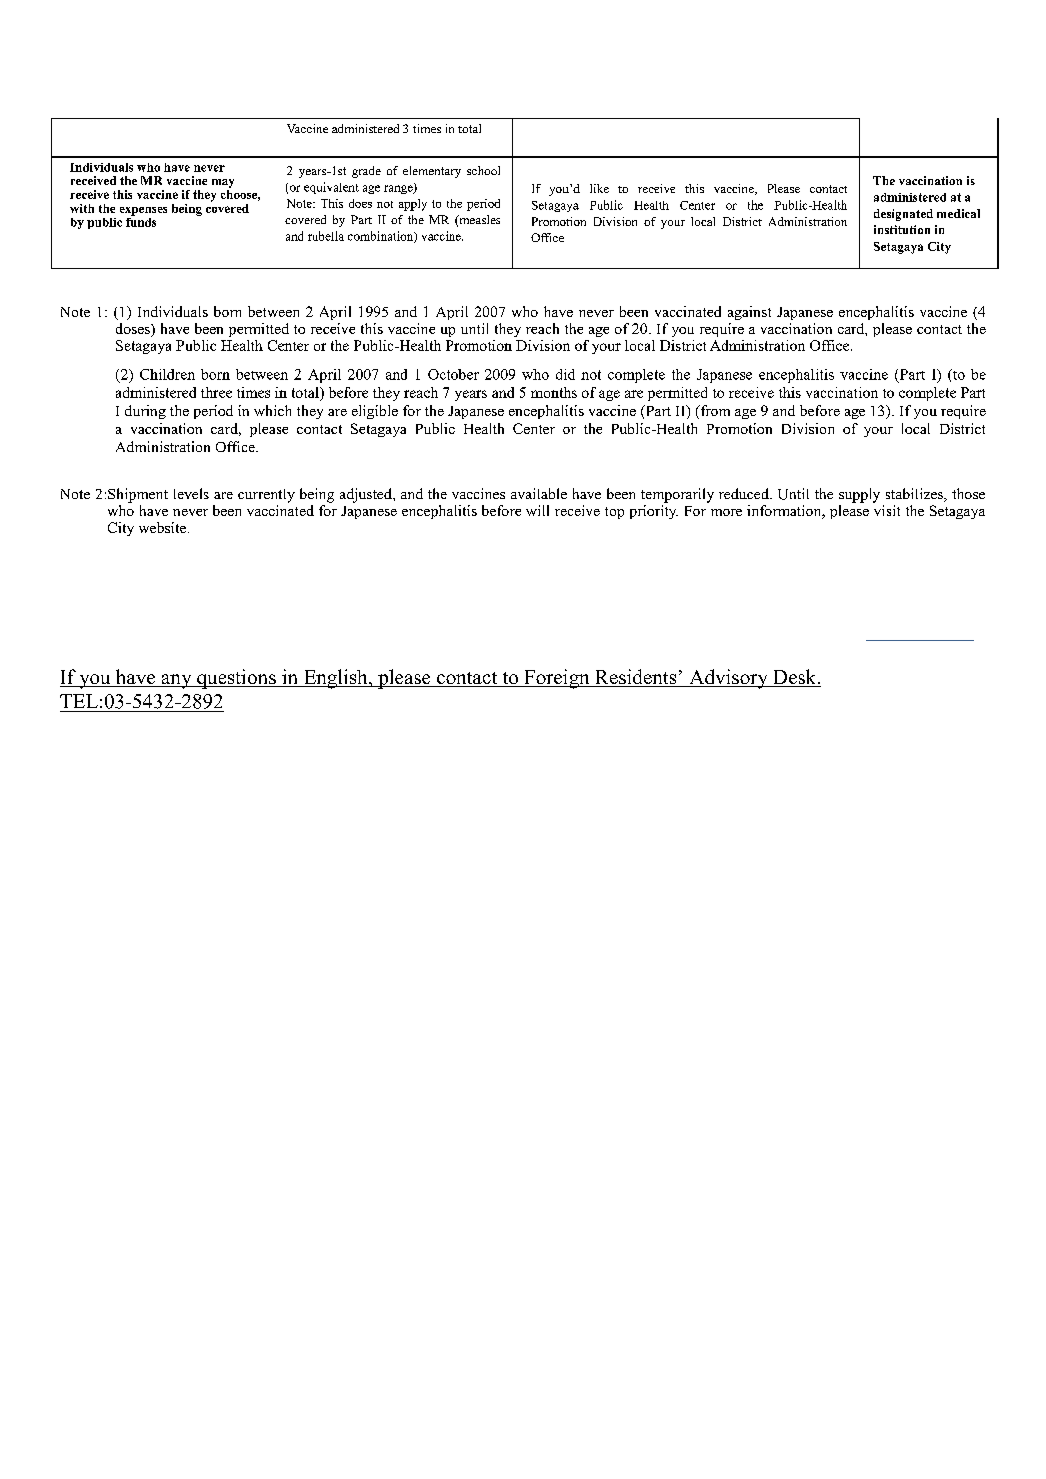 This screenshot has width=1046, height=1479. I want to click on school, so click(483, 170).
